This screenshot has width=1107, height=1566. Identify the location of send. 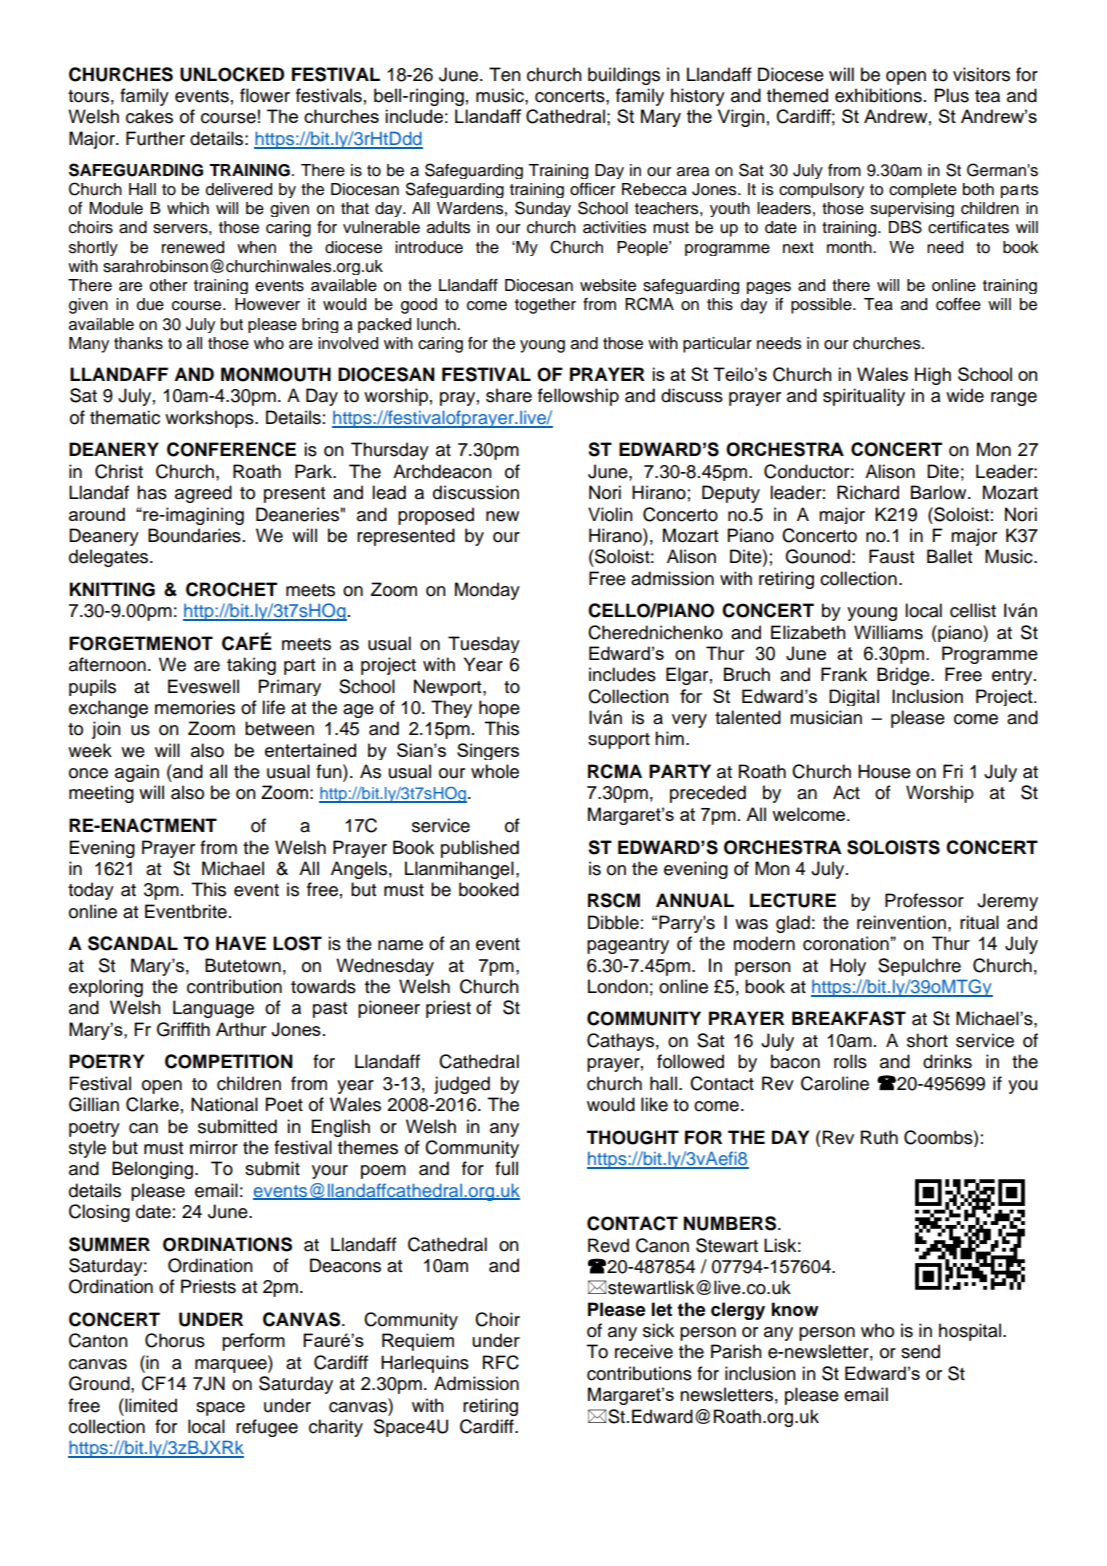
(920, 1351).
